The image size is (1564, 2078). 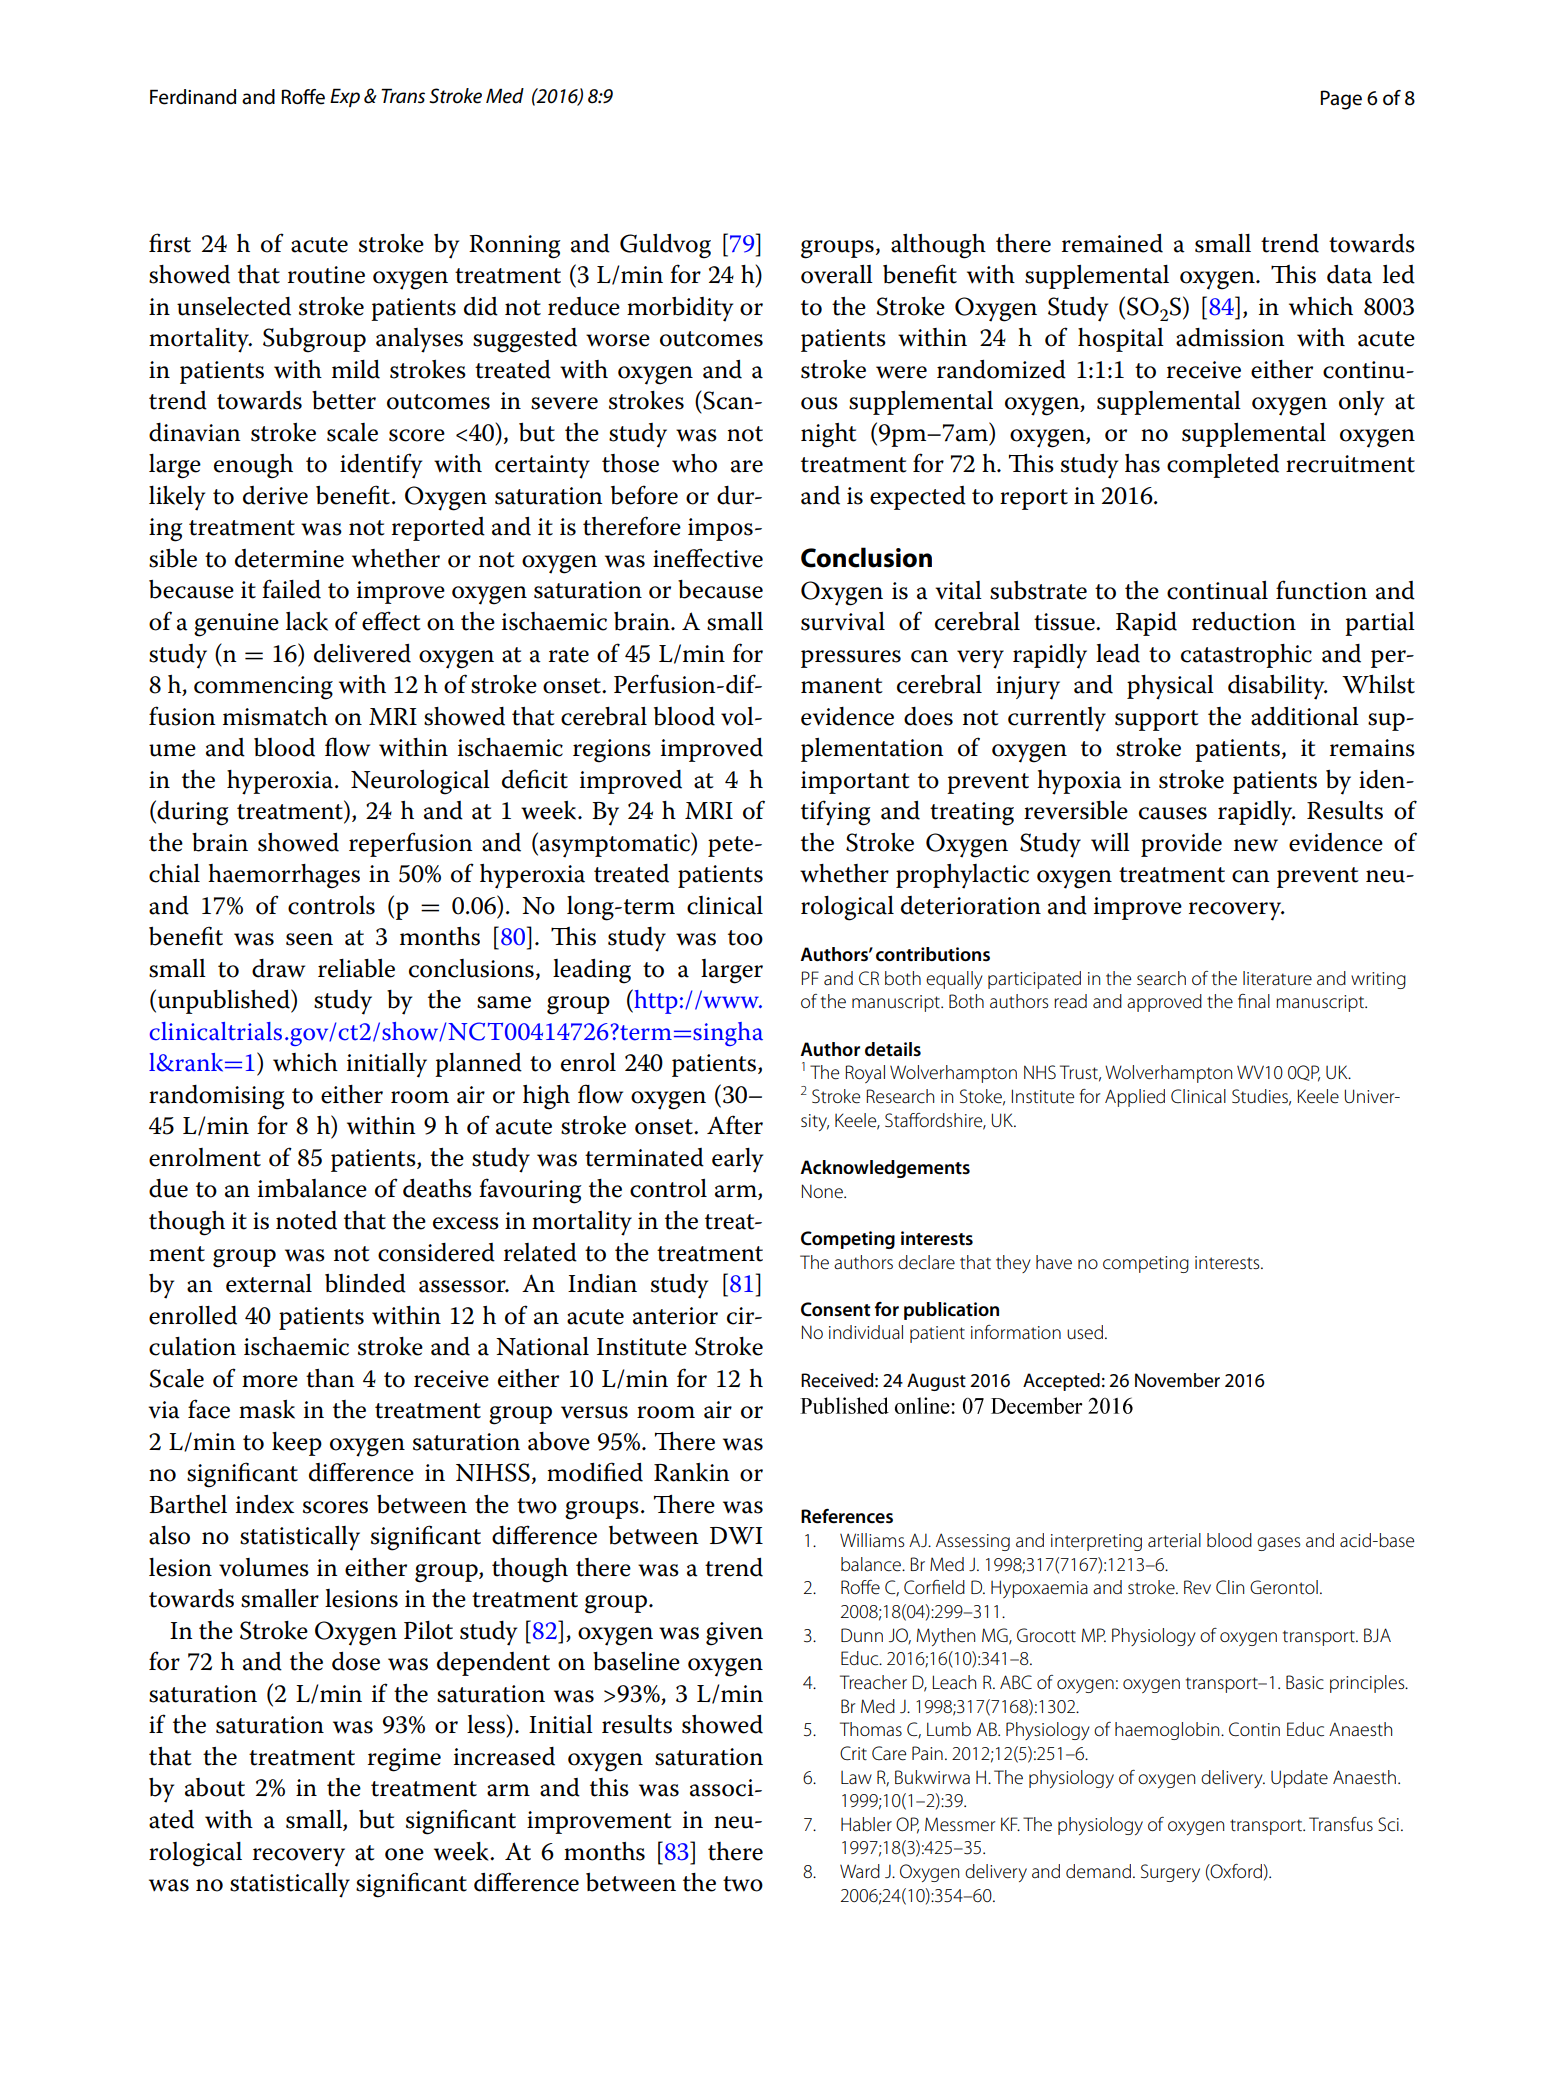 I want to click on Page, so click(x=1341, y=100).
